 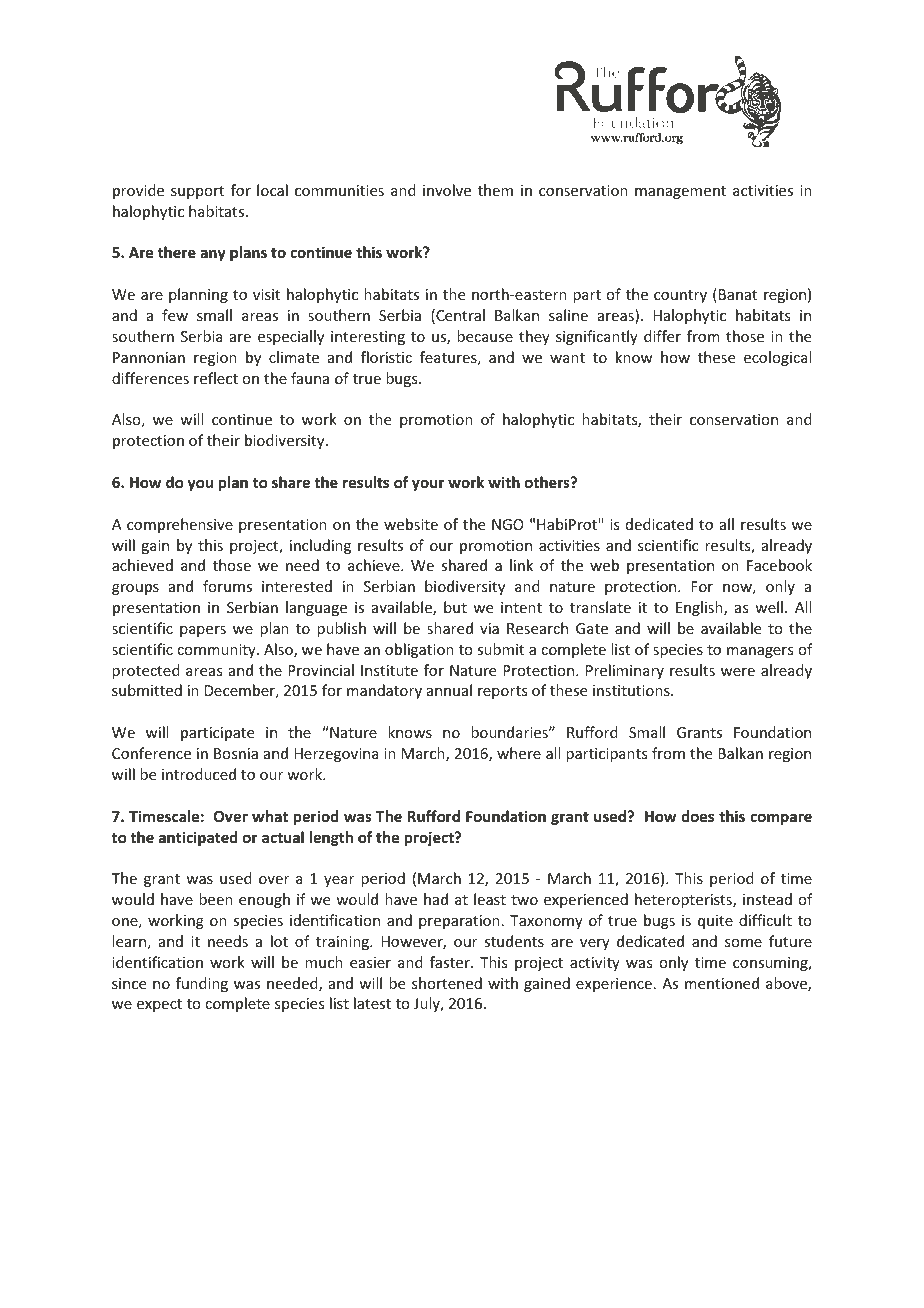 I want to click on funding, so click(x=202, y=984).
